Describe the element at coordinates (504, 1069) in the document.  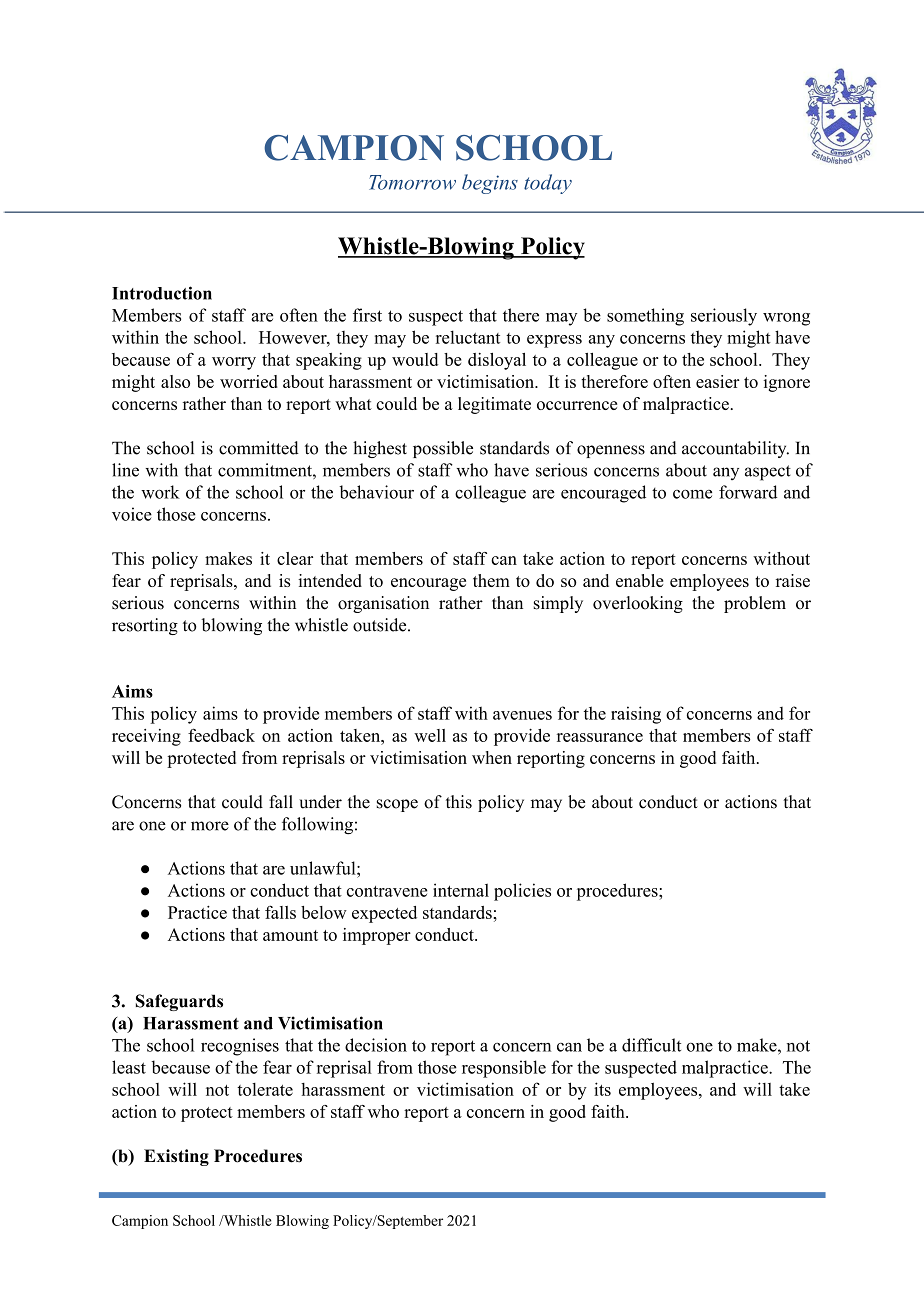
I see `responsible` at that location.
